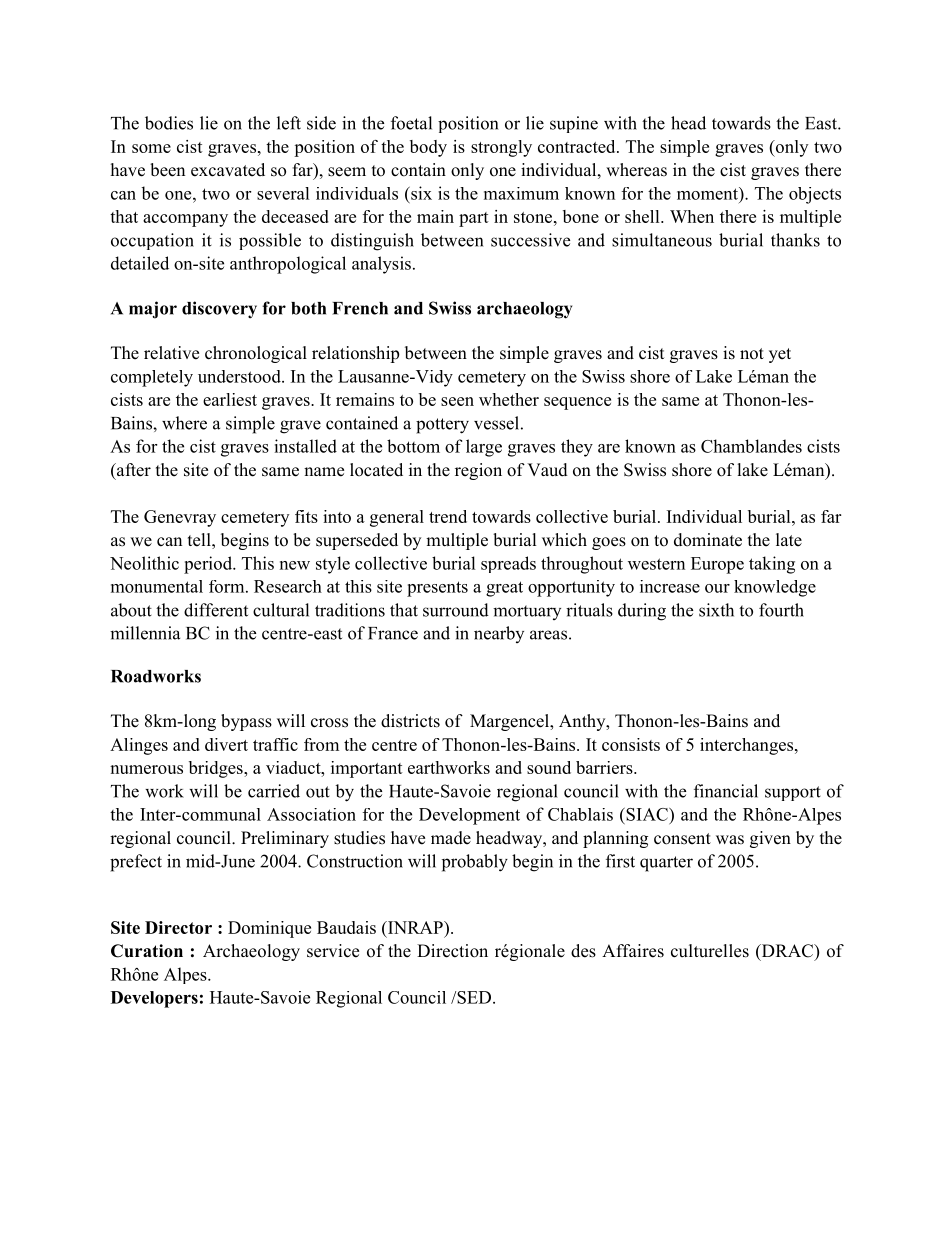 This document has width=952, height=1233. I want to click on Developers, so click(154, 999).
